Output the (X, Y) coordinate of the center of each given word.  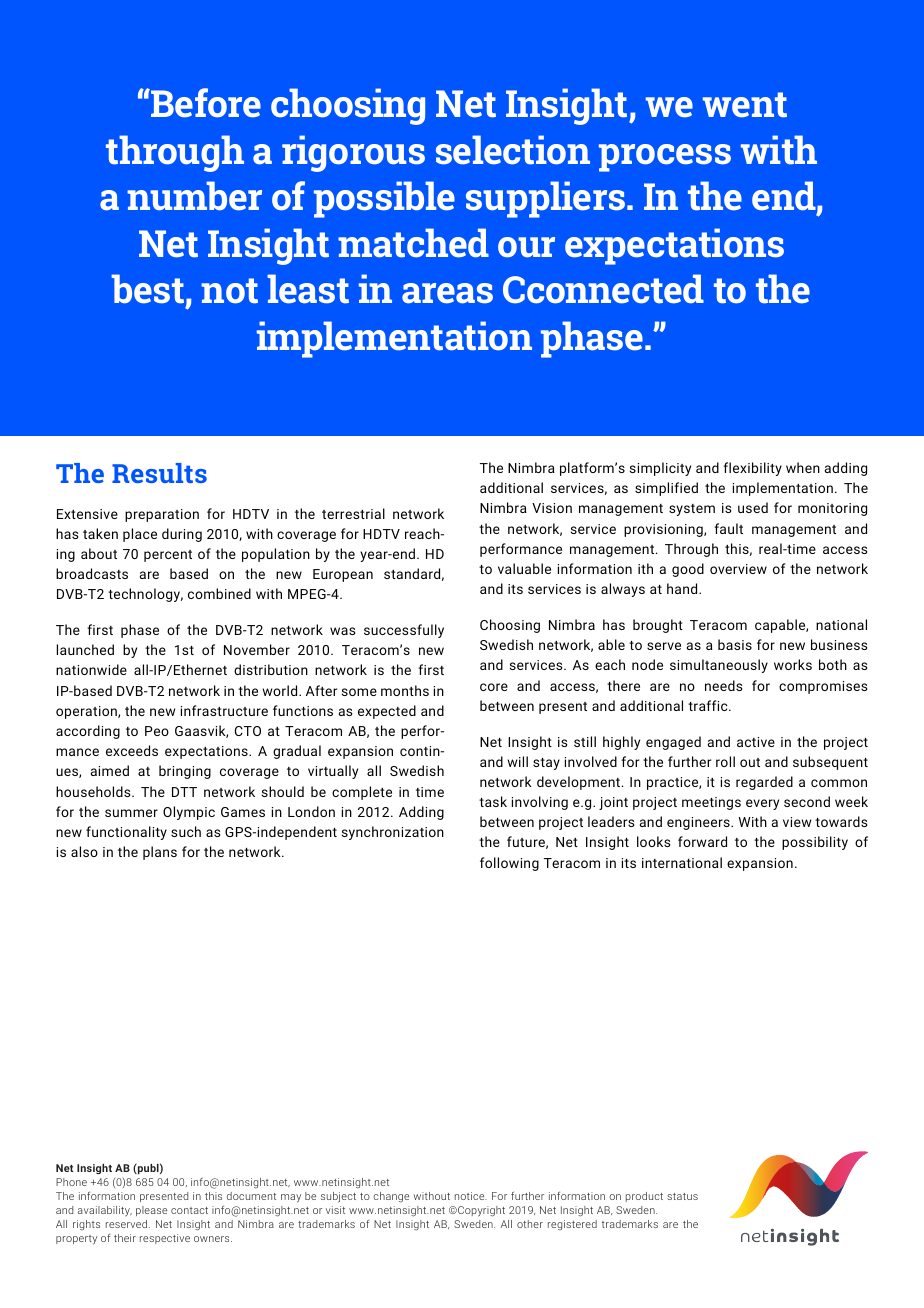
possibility (815, 843)
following (509, 864)
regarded (764, 783)
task (493, 801)
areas (447, 293)
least (308, 289)
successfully (404, 631)
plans (160, 853)
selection (513, 150)
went (745, 105)
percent (168, 556)
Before (205, 103)
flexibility (752, 469)
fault (728, 528)
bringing (185, 772)
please (151, 1211)
